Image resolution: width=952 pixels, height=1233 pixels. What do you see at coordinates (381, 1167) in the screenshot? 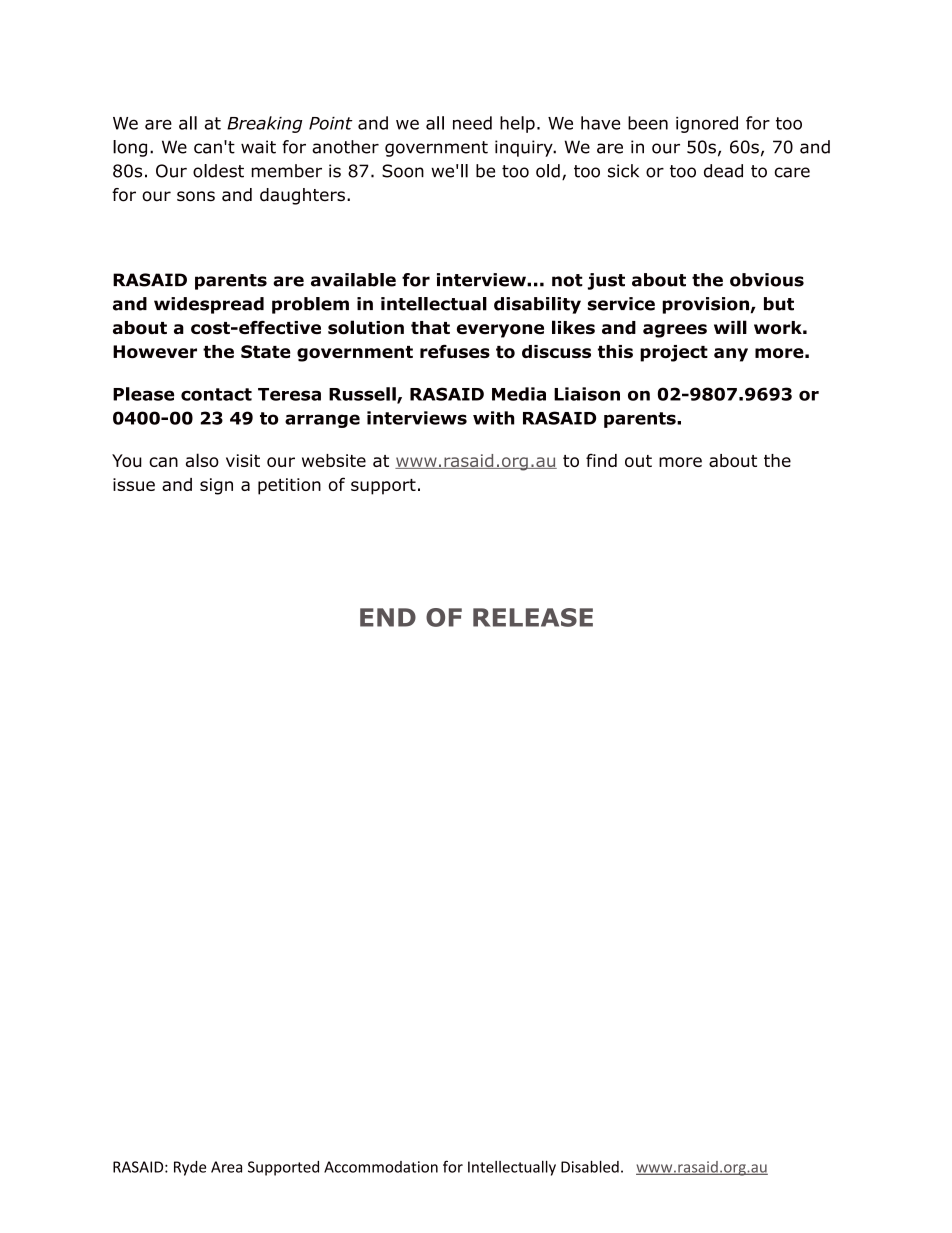
I see `Accommodation` at bounding box center [381, 1167].
